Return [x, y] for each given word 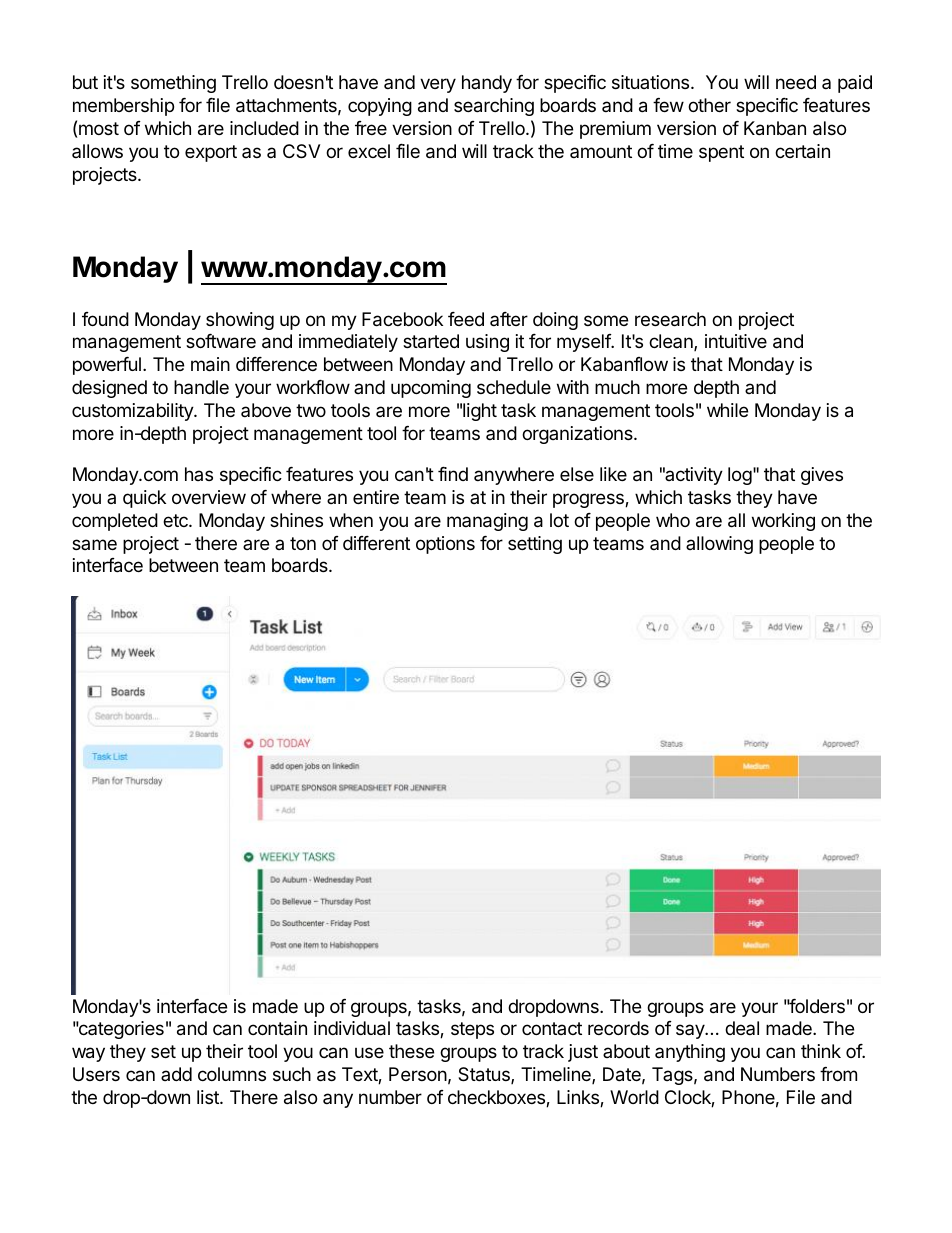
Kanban [775, 128]
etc [176, 520]
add [176, 1074]
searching [494, 107]
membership [123, 107]
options [445, 545]
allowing [719, 545]
